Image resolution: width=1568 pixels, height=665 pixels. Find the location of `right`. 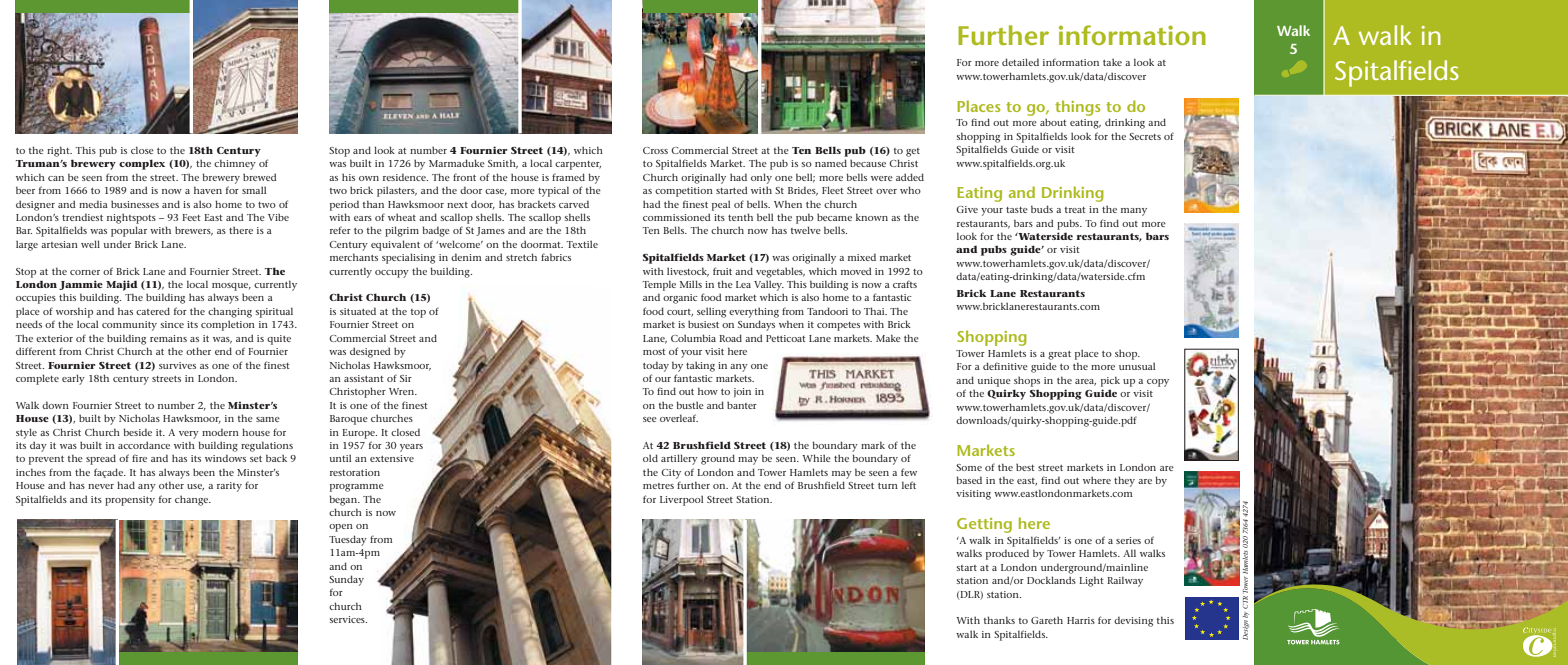

right is located at coordinates (59, 151).
